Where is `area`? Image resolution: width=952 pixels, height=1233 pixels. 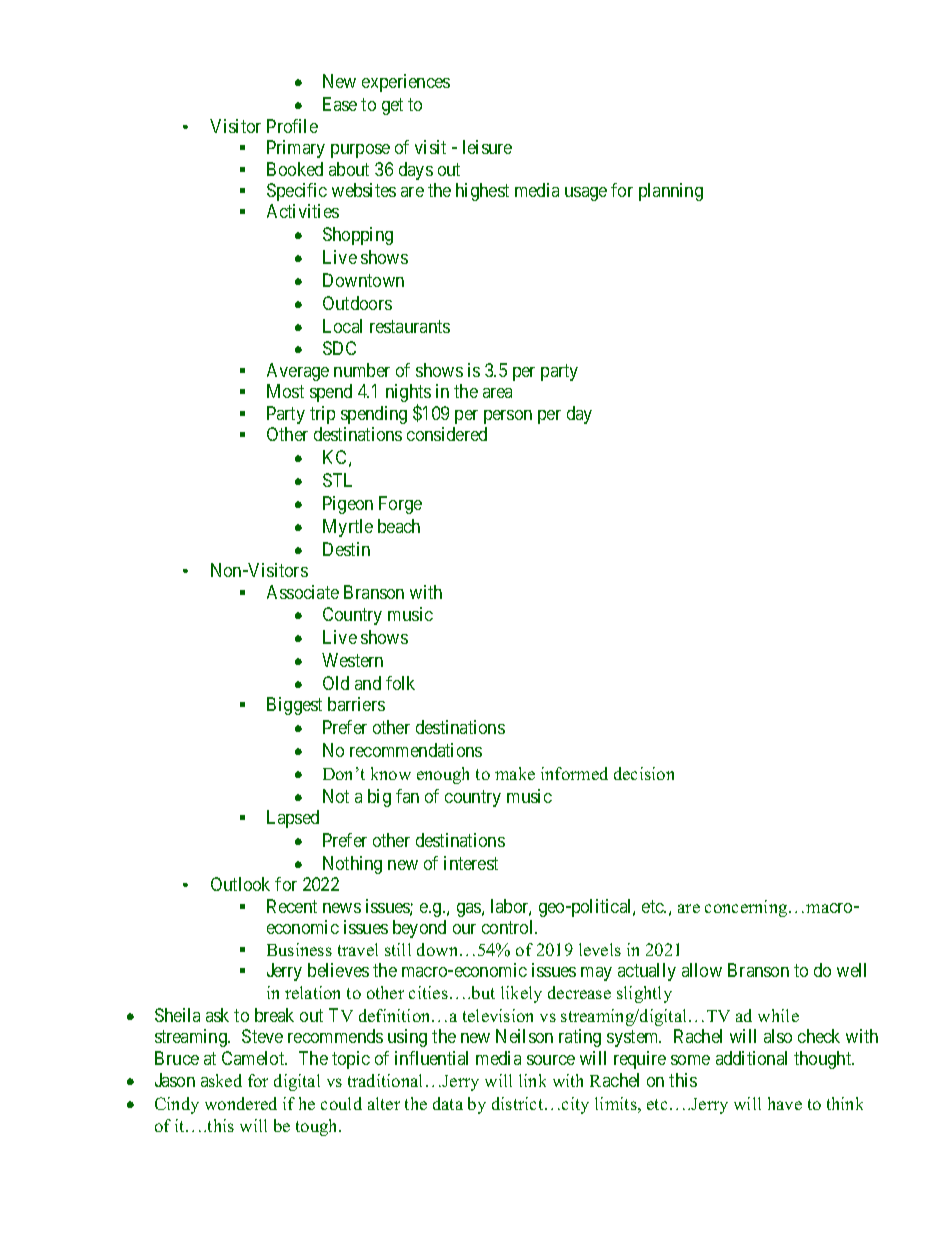 area is located at coordinates (497, 393).
